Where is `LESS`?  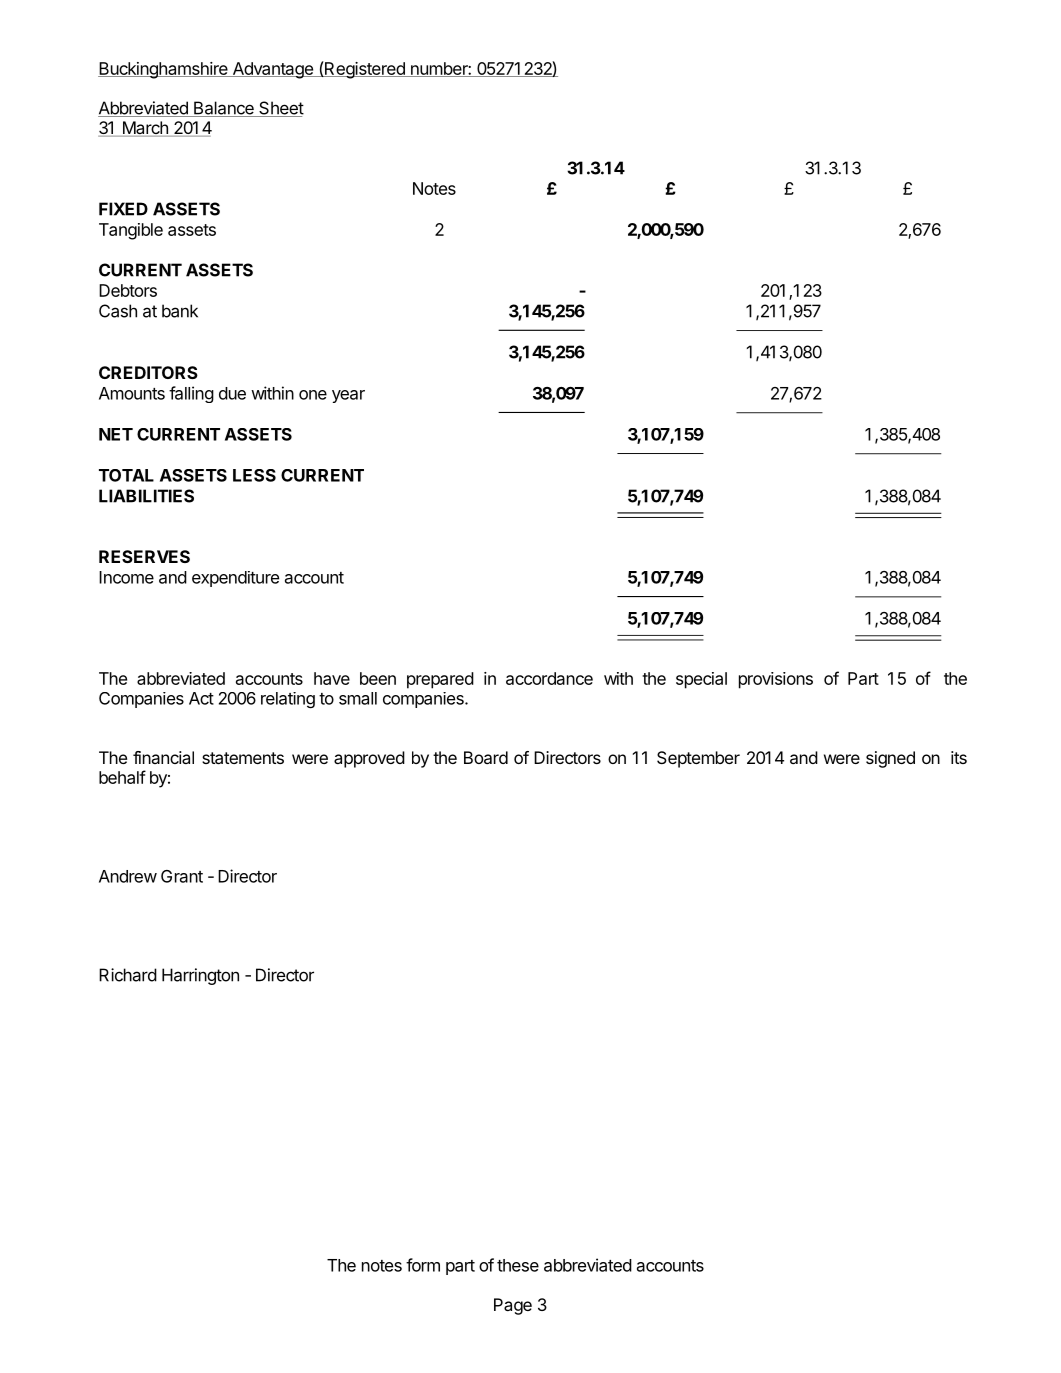 LESS is located at coordinates (254, 475).
